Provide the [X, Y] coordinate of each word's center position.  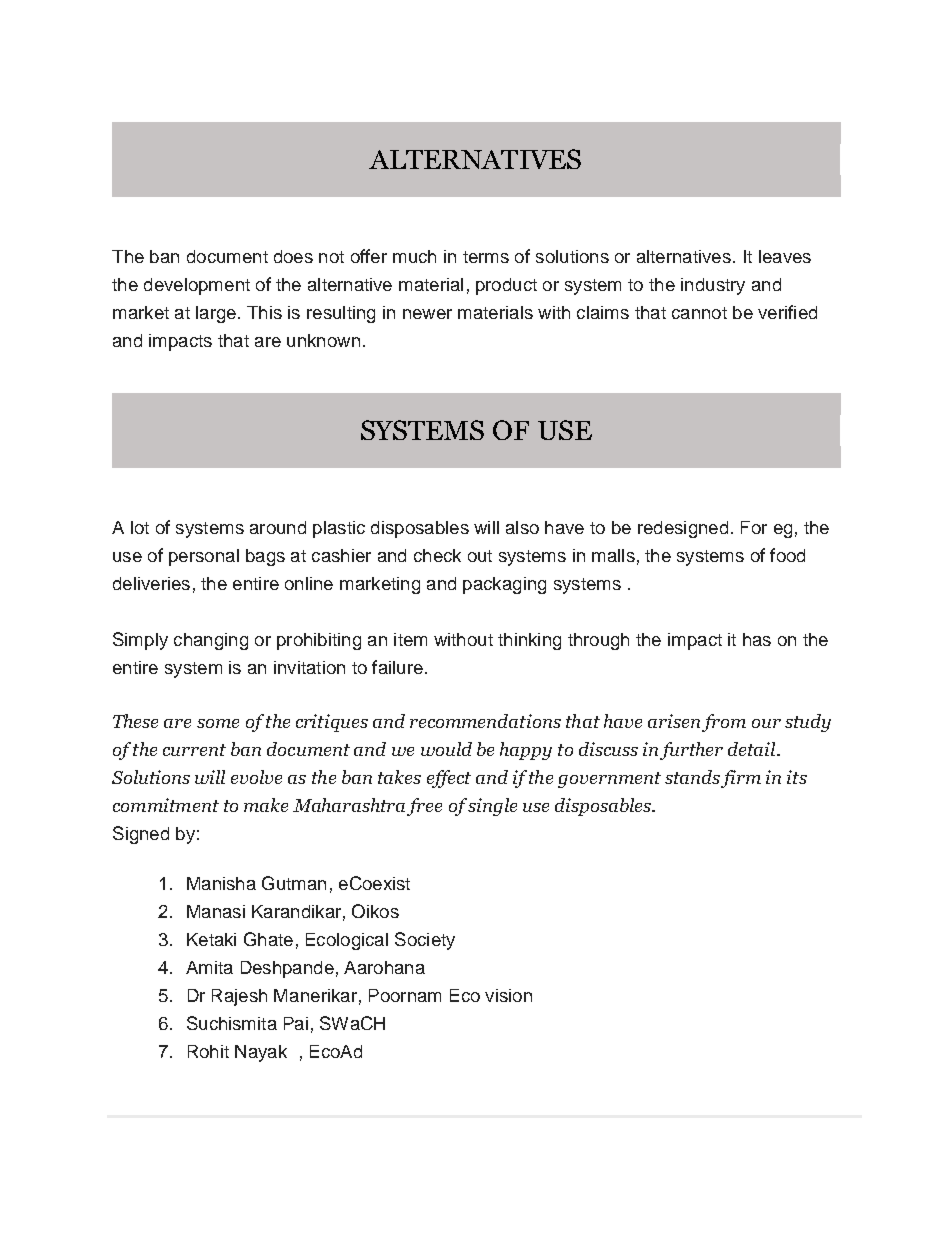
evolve [256, 777]
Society [425, 941]
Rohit [208, 1051]
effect [449, 779]
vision [508, 995]
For [754, 527]
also [522, 527]
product [506, 286]
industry [713, 286]
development [197, 286]
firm [741, 779]
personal [204, 557]
